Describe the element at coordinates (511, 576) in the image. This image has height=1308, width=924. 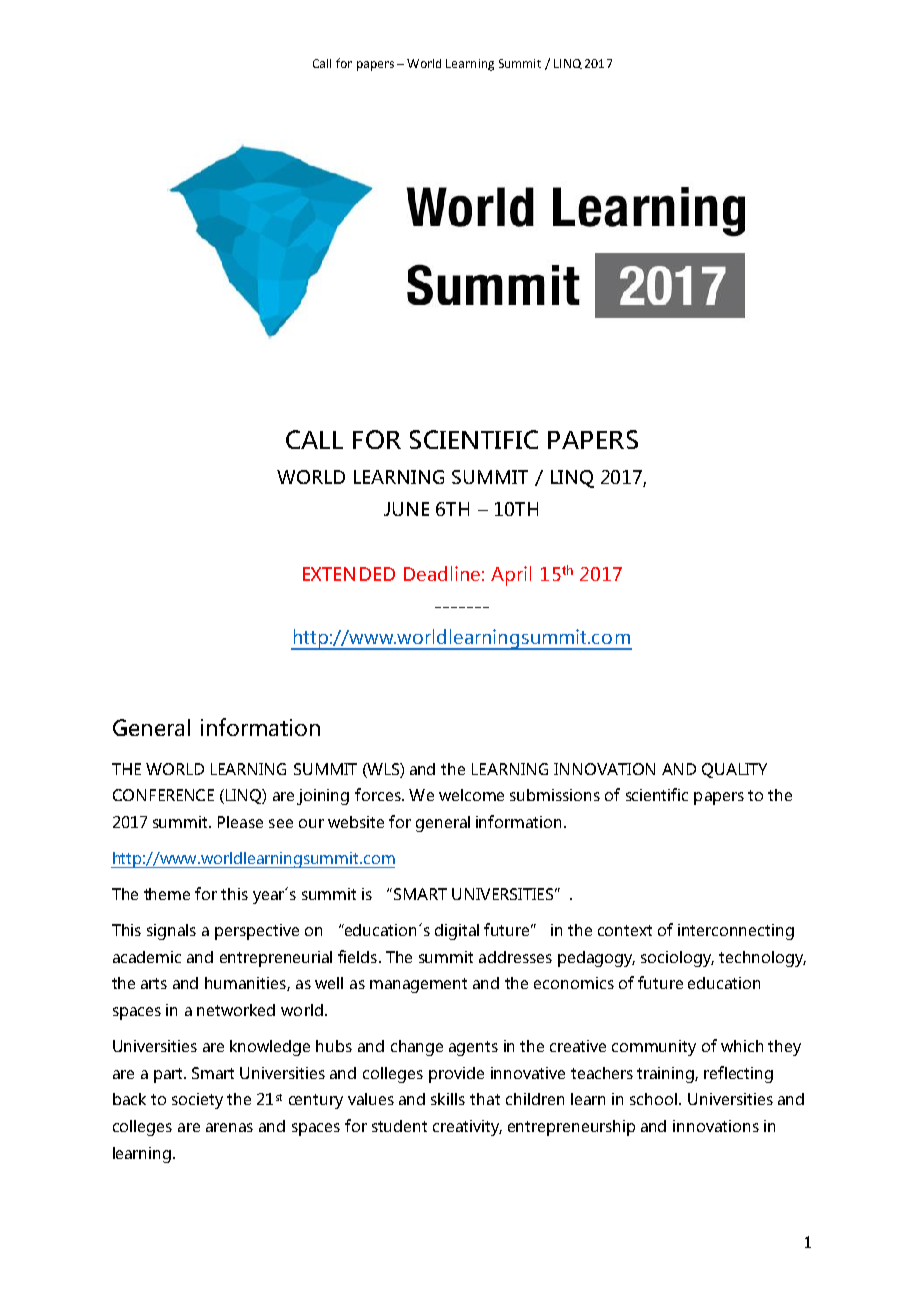
I see `April` at that location.
